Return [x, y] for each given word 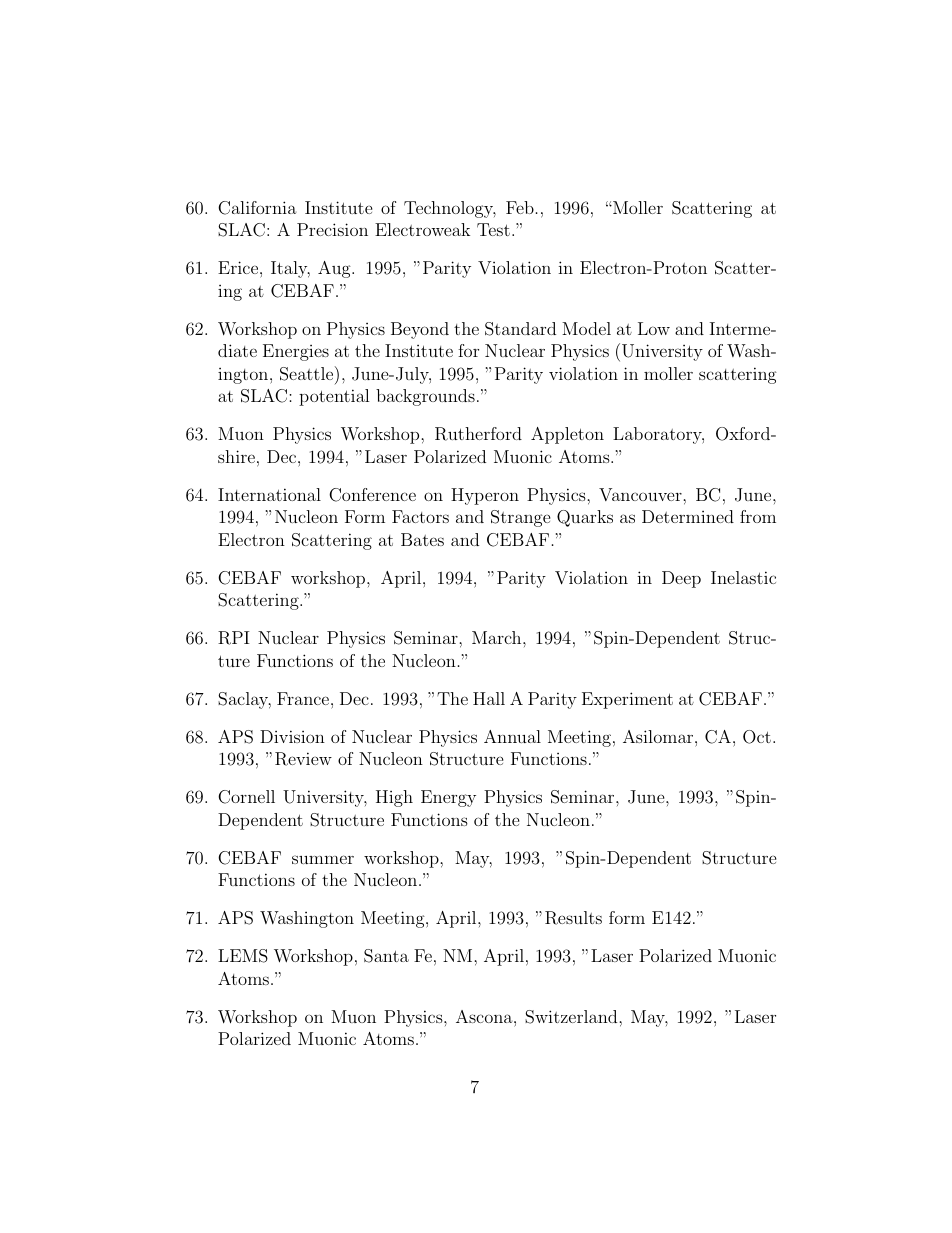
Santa [386, 956]
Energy [448, 798]
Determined [688, 516]
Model [586, 328]
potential [334, 397]
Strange [521, 518]
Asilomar [658, 736]
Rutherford [478, 434]
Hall [489, 698]
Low [654, 328]
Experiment [627, 700]
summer [323, 859]
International [269, 494]
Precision [332, 229]
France [303, 698]
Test [493, 229]
